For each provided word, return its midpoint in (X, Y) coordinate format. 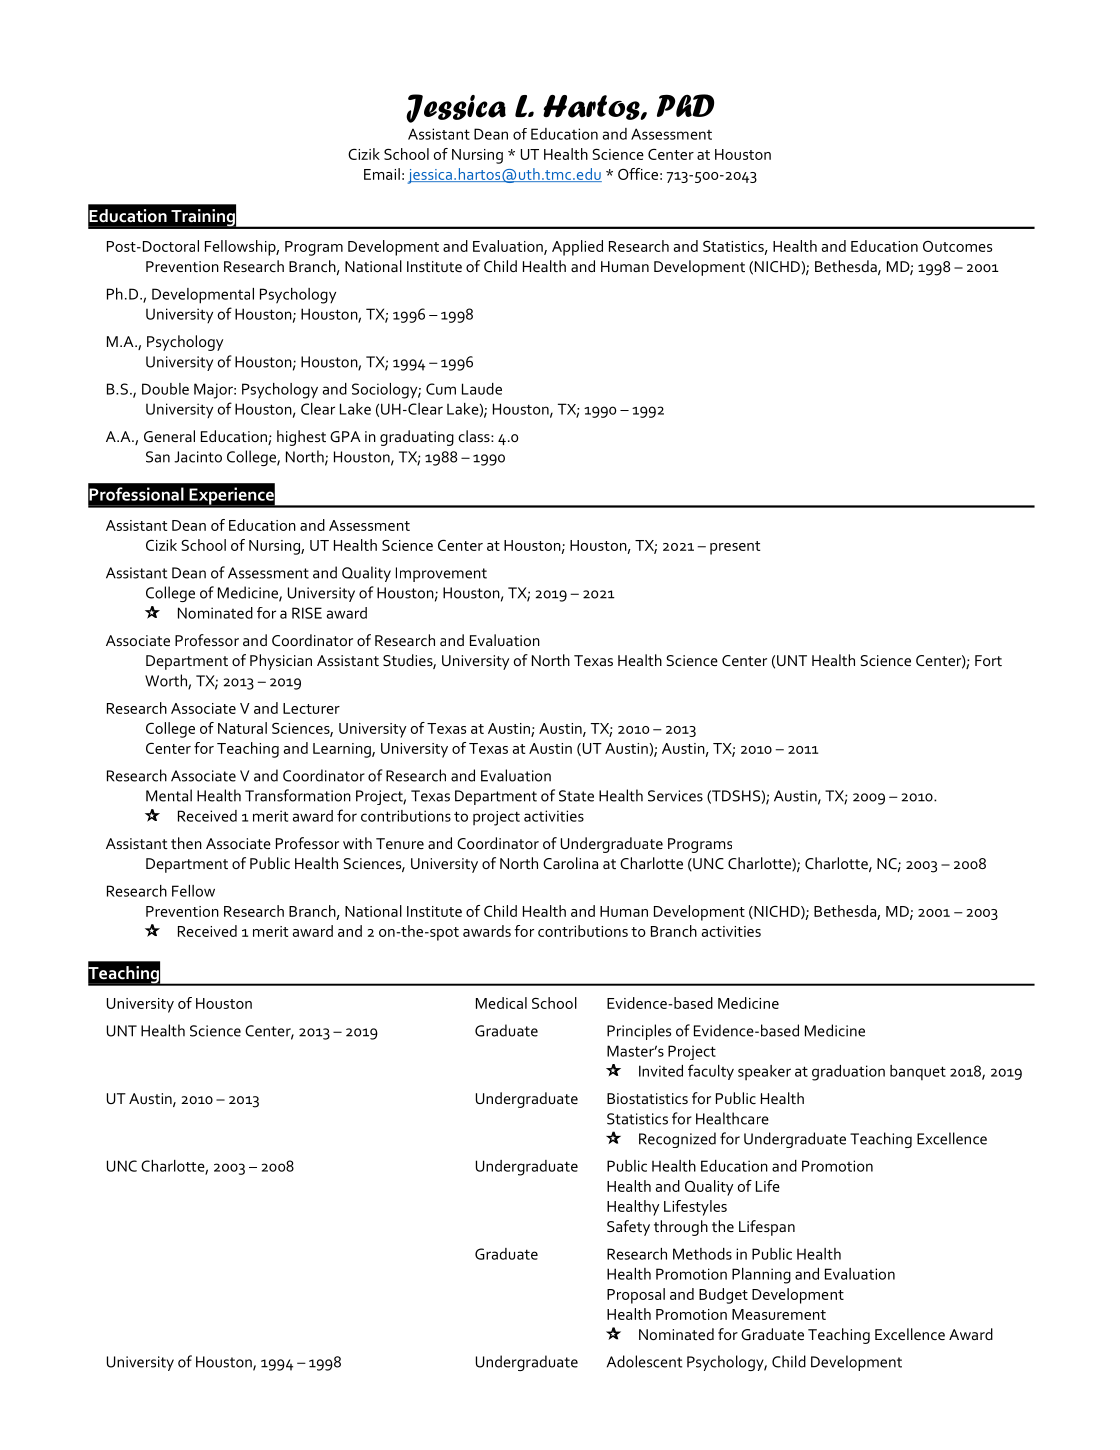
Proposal (636, 1296)
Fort (988, 660)
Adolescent (644, 1361)
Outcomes (957, 246)
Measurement (779, 1314)
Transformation (298, 795)
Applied (577, 248)
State (576, 796)
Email (382, 174)
